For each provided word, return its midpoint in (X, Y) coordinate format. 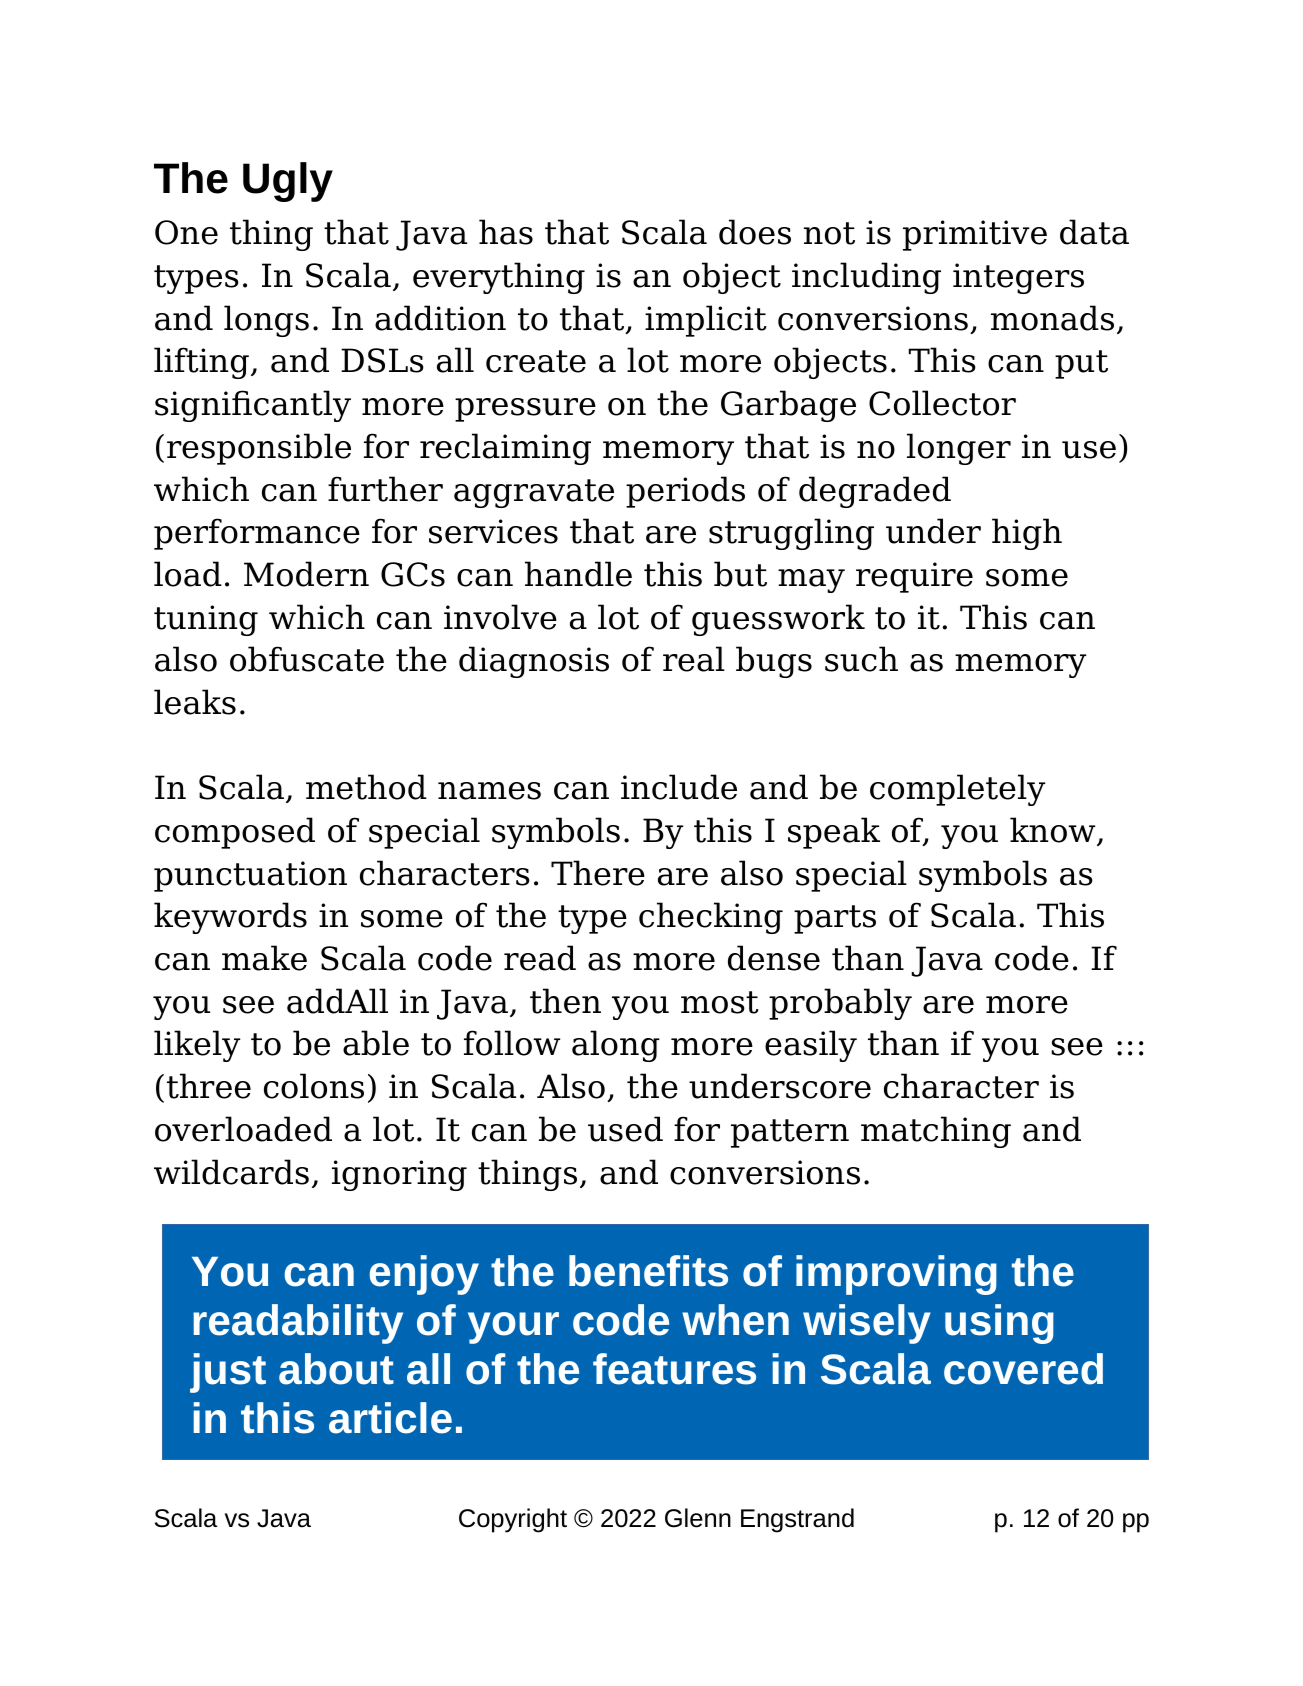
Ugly (288, 182)
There (598, 873)
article (390, 1418)
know (1054, 831)
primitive (975, 235)
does (755, 232)
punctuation (250, 876)
